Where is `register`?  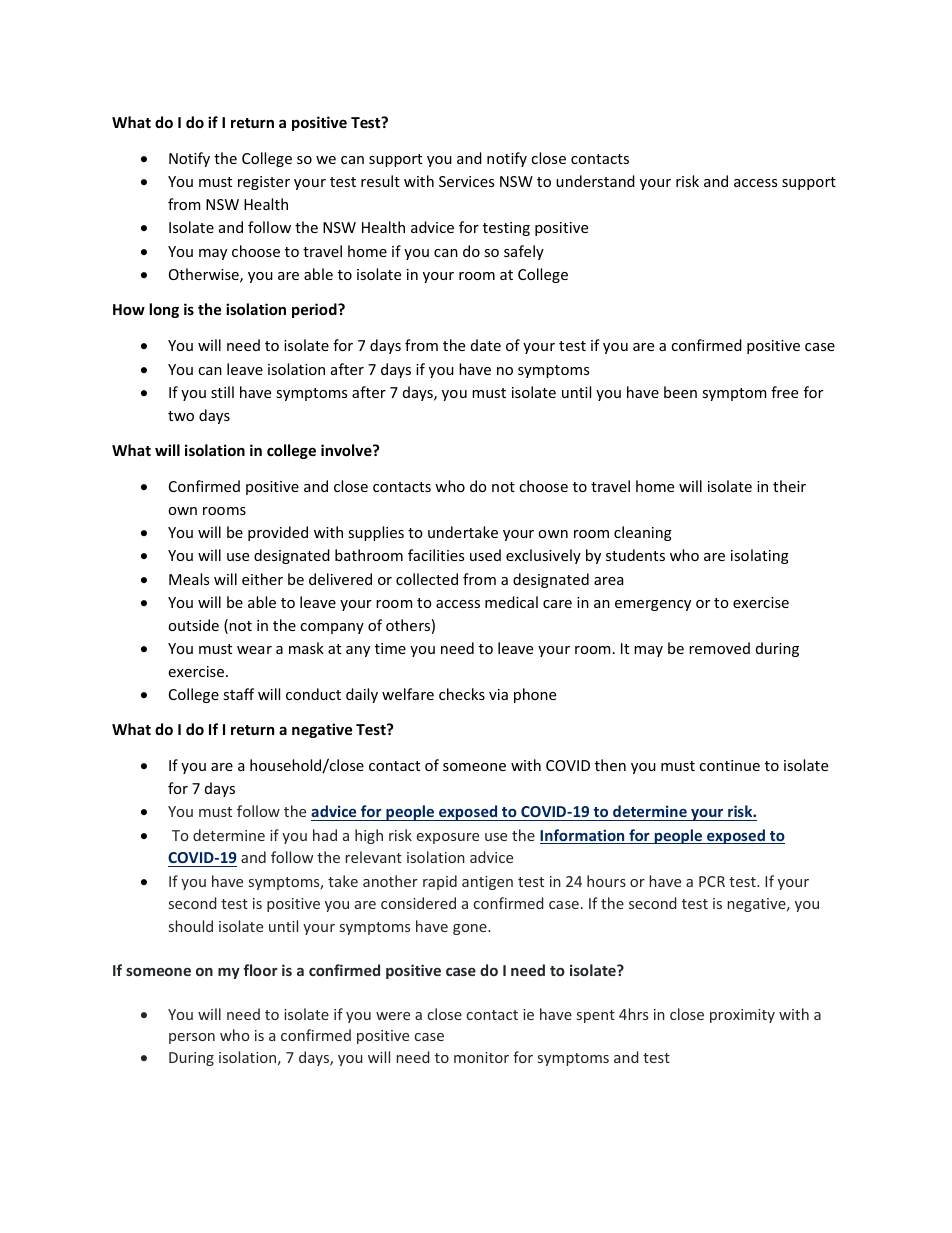 register is located at coordinates (264, 183).
